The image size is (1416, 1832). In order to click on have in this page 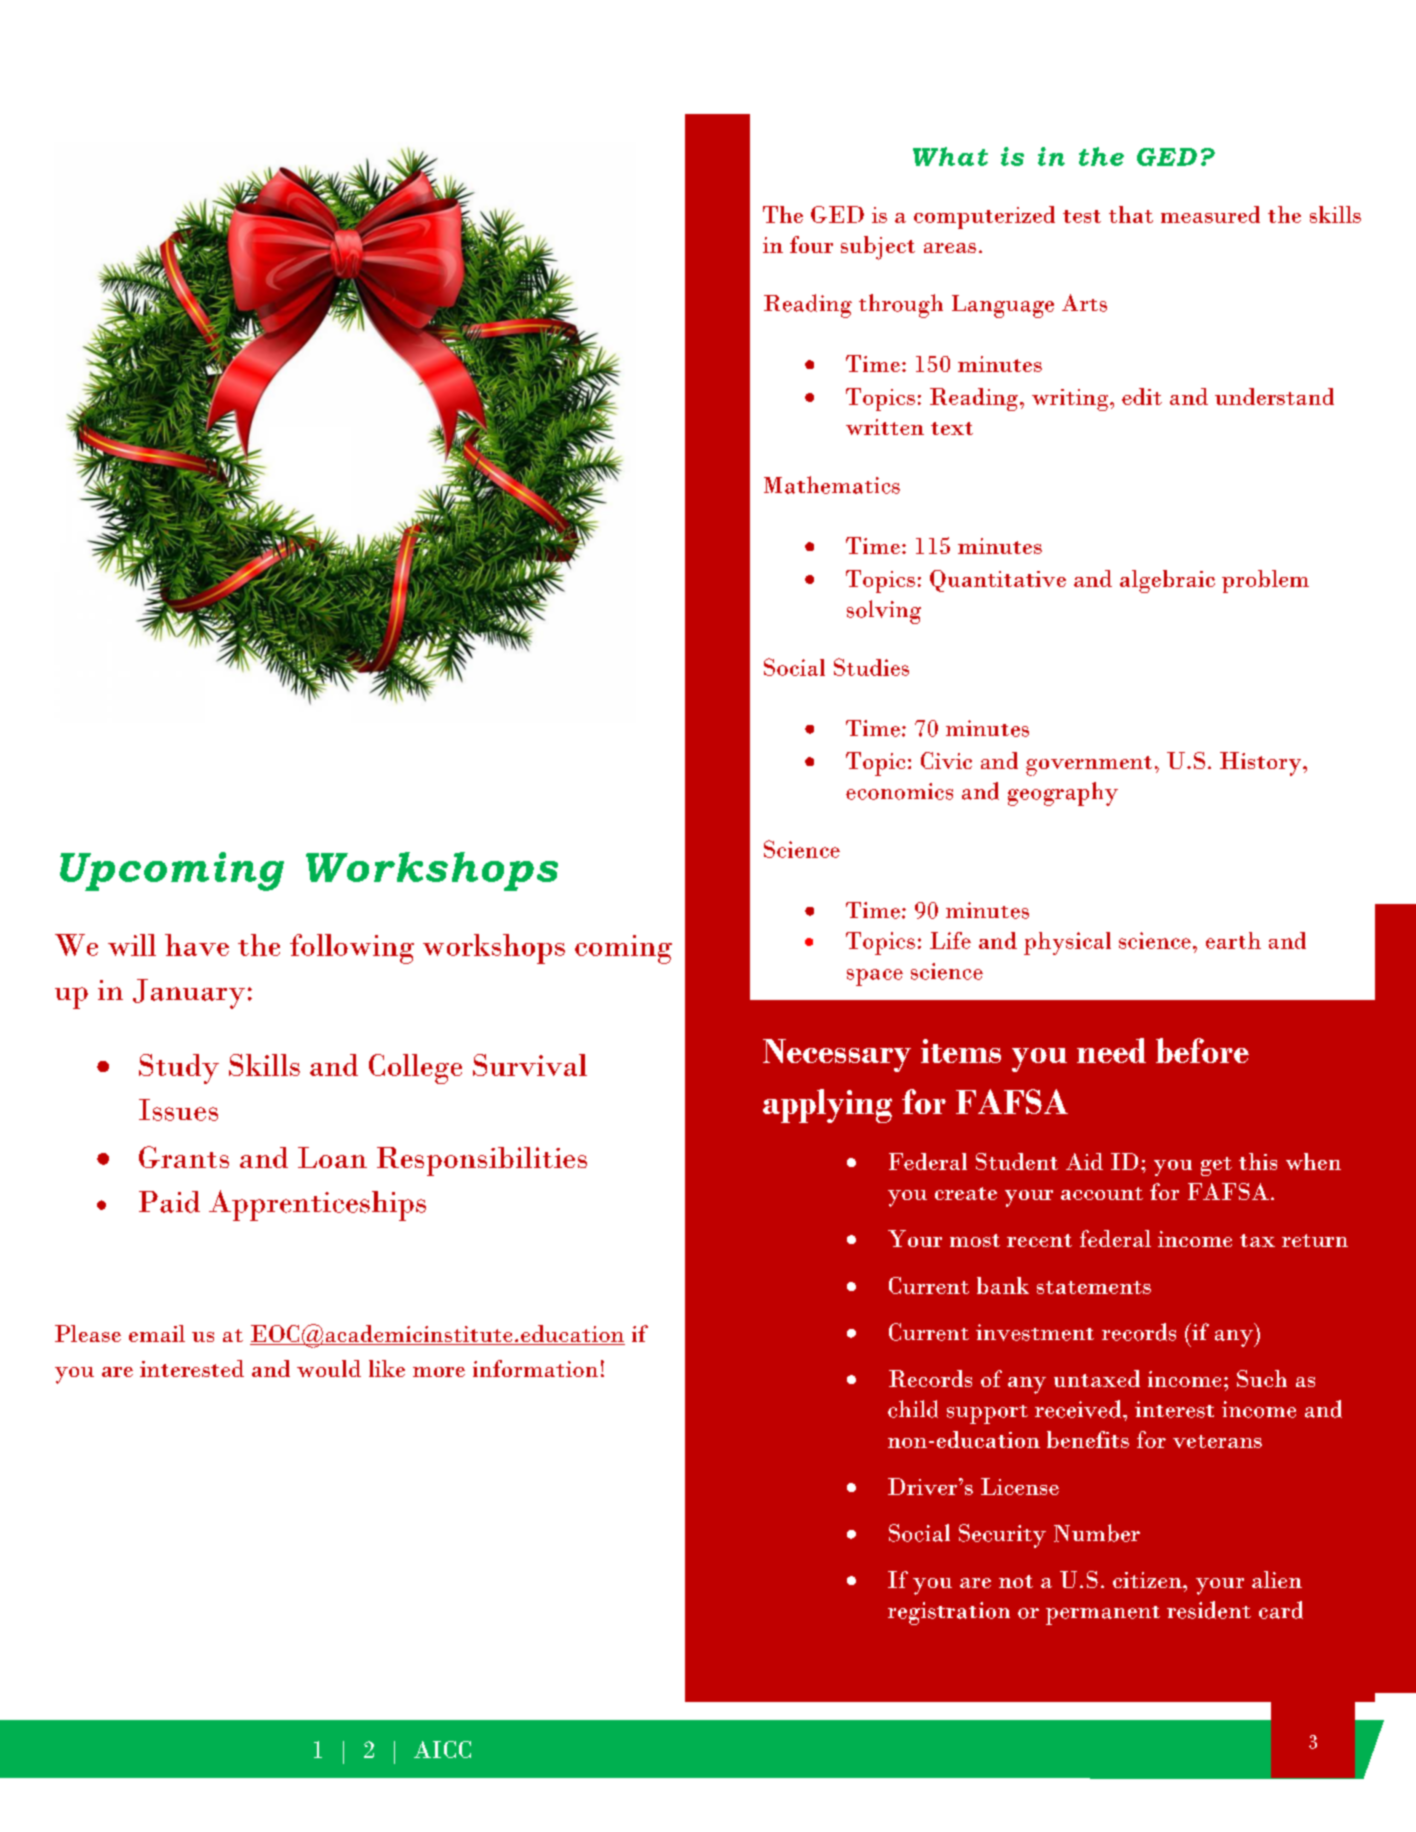, I will do `click(197, 945)`.
